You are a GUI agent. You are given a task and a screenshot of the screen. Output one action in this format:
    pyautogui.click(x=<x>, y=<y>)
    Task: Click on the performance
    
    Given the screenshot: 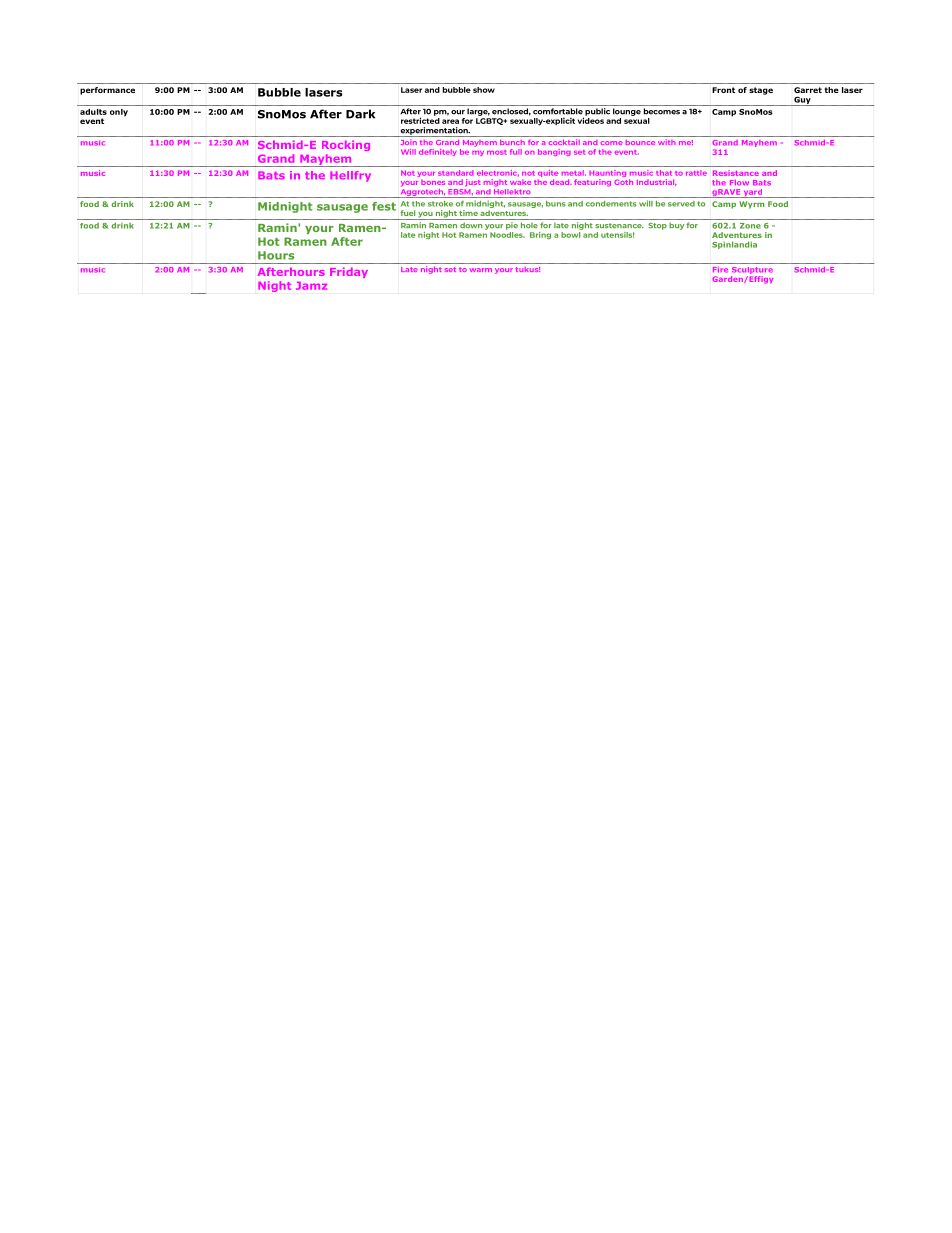 What is the action you would take?
    pyautogui.click(x=107, y=91)
